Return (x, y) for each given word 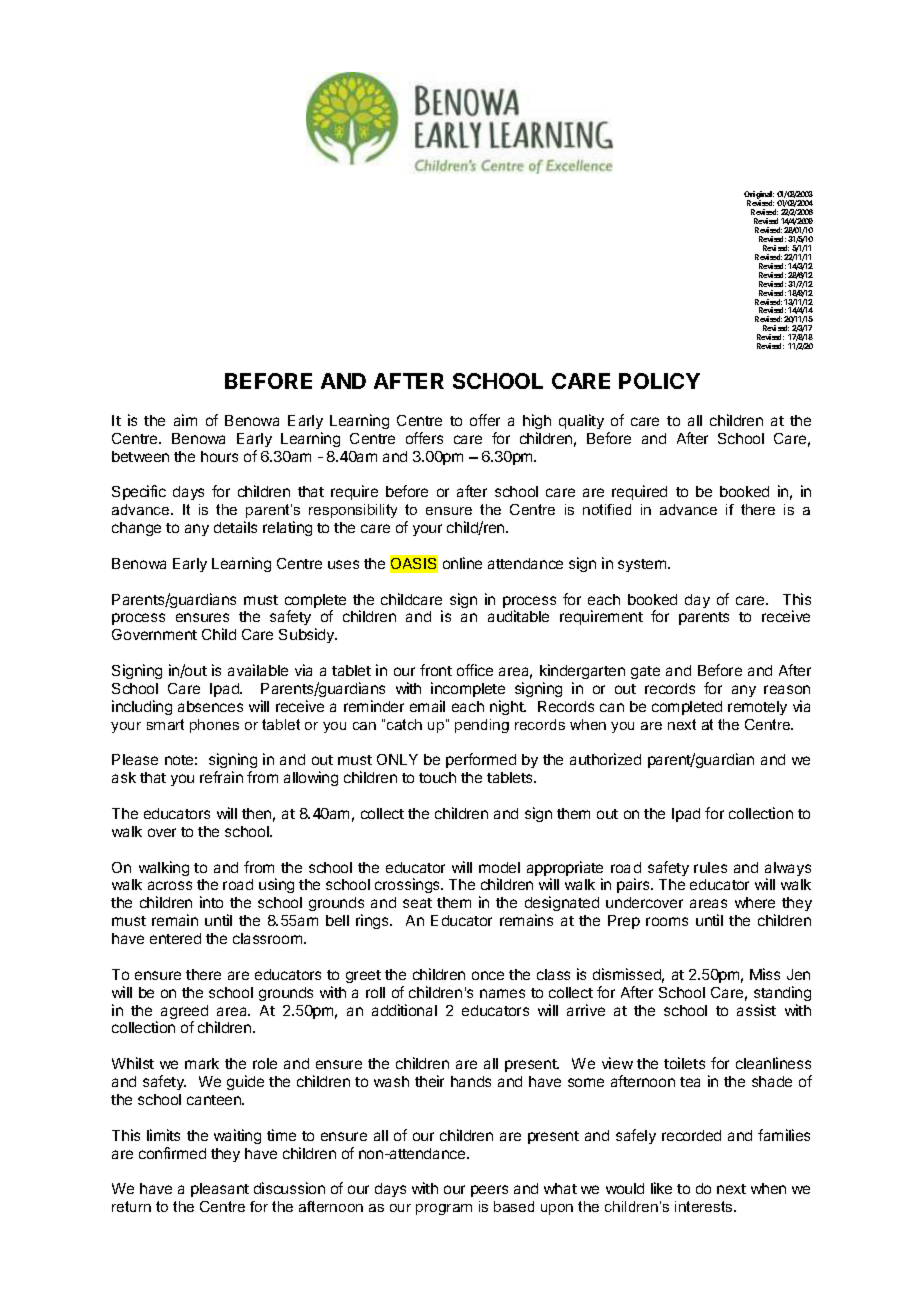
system (643, 565)
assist (756, 1010)
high (537, 421)
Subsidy (308, 635)
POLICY (659, 381)
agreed (184, 1013)
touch (437, 777)
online (462, 563)
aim (185, 420)
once (488, 975)
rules (710, 867)
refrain (221, 777)
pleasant (220, 1190)
